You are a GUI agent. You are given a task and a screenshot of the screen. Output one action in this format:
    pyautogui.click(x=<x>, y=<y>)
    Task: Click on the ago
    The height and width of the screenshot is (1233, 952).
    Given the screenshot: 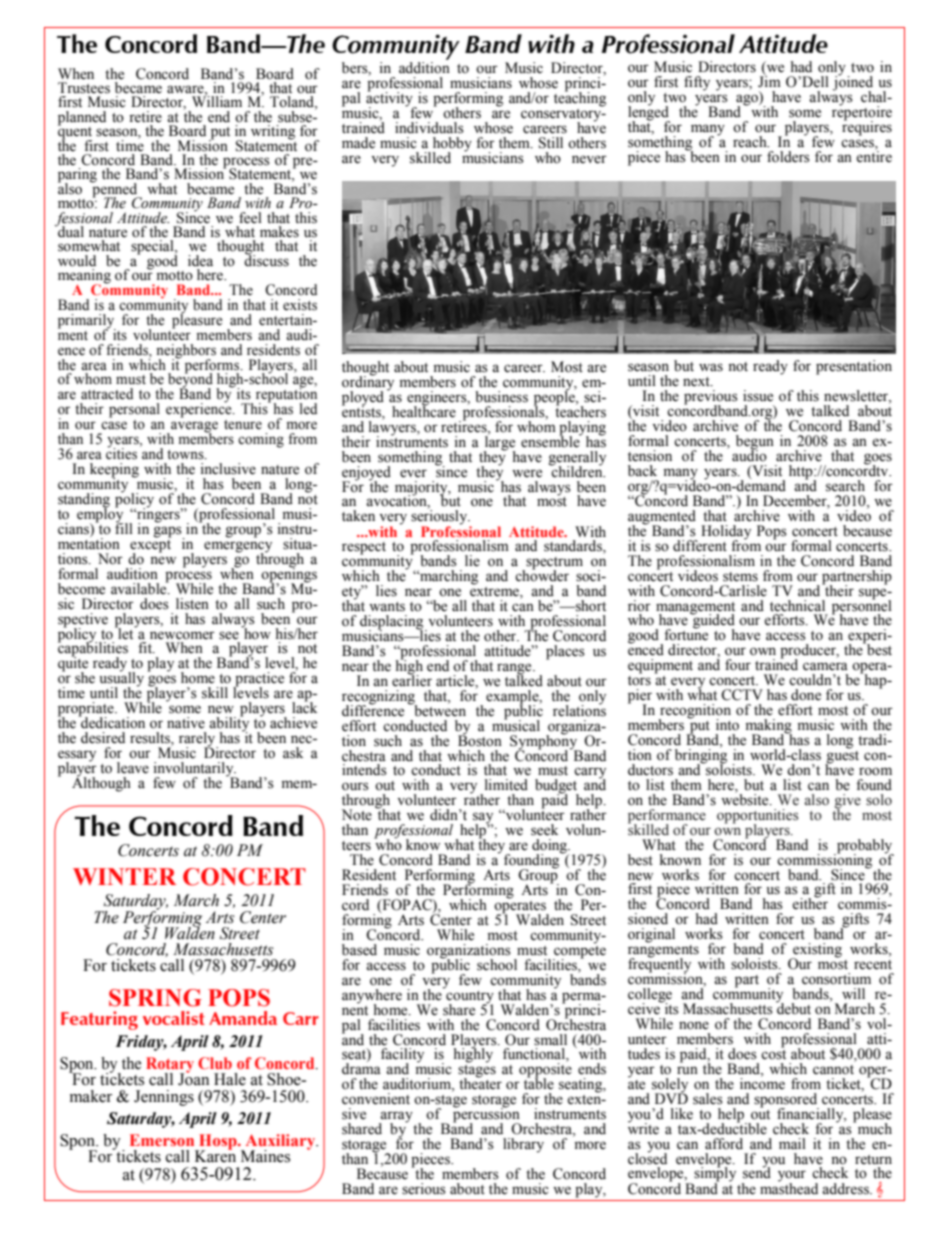 What is the action you would take?
    pyautogui.click(x=748, y=101)
